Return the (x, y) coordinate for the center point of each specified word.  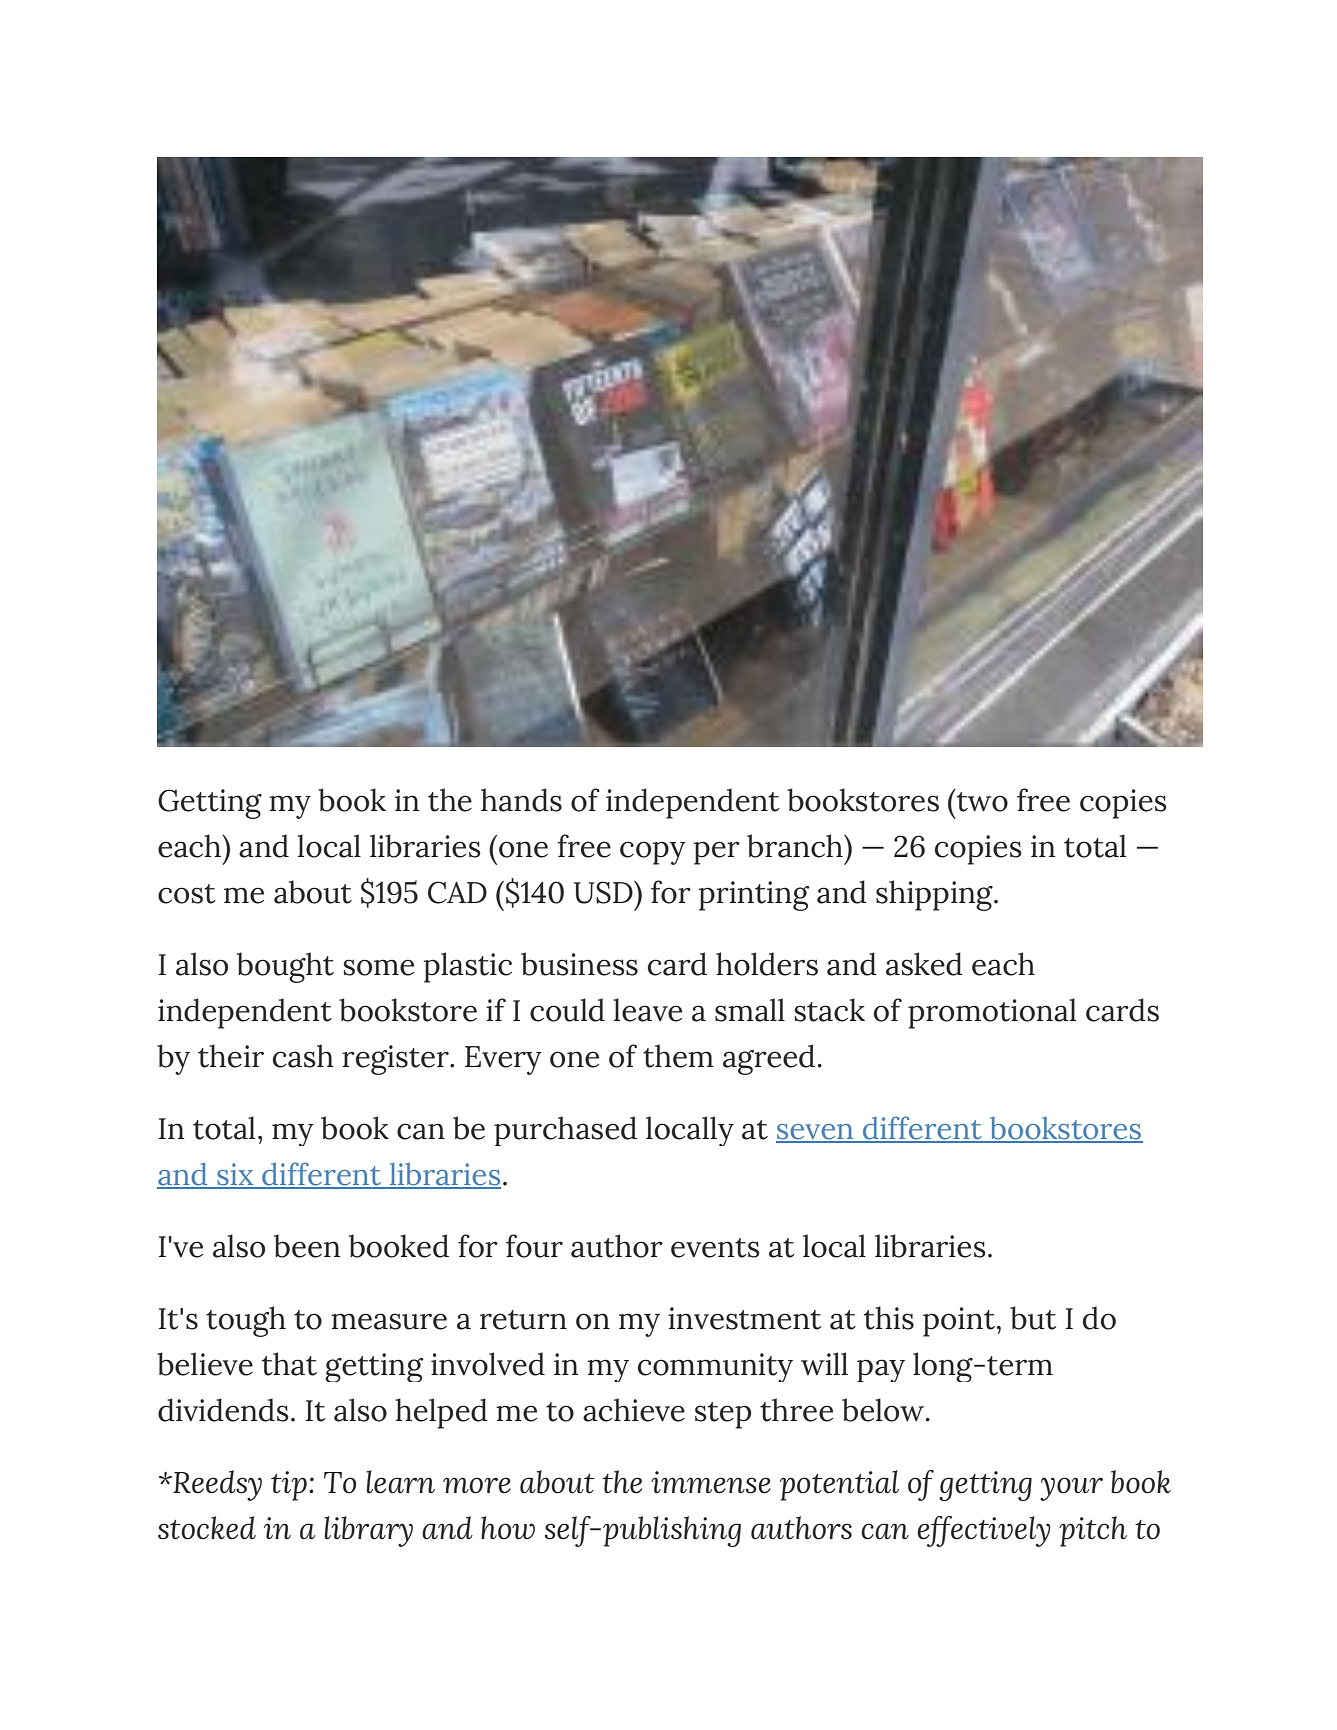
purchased (565, 1131)
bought (285, 967)
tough (246, 1321)
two (982, 802)
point (960, 1322)
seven (816, 1133)
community (715, 1367)
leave (648, 1010)
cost (186, 894)
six (235, 1175)
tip (289, 1486)
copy (653, 853)
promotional (992, 1013)
